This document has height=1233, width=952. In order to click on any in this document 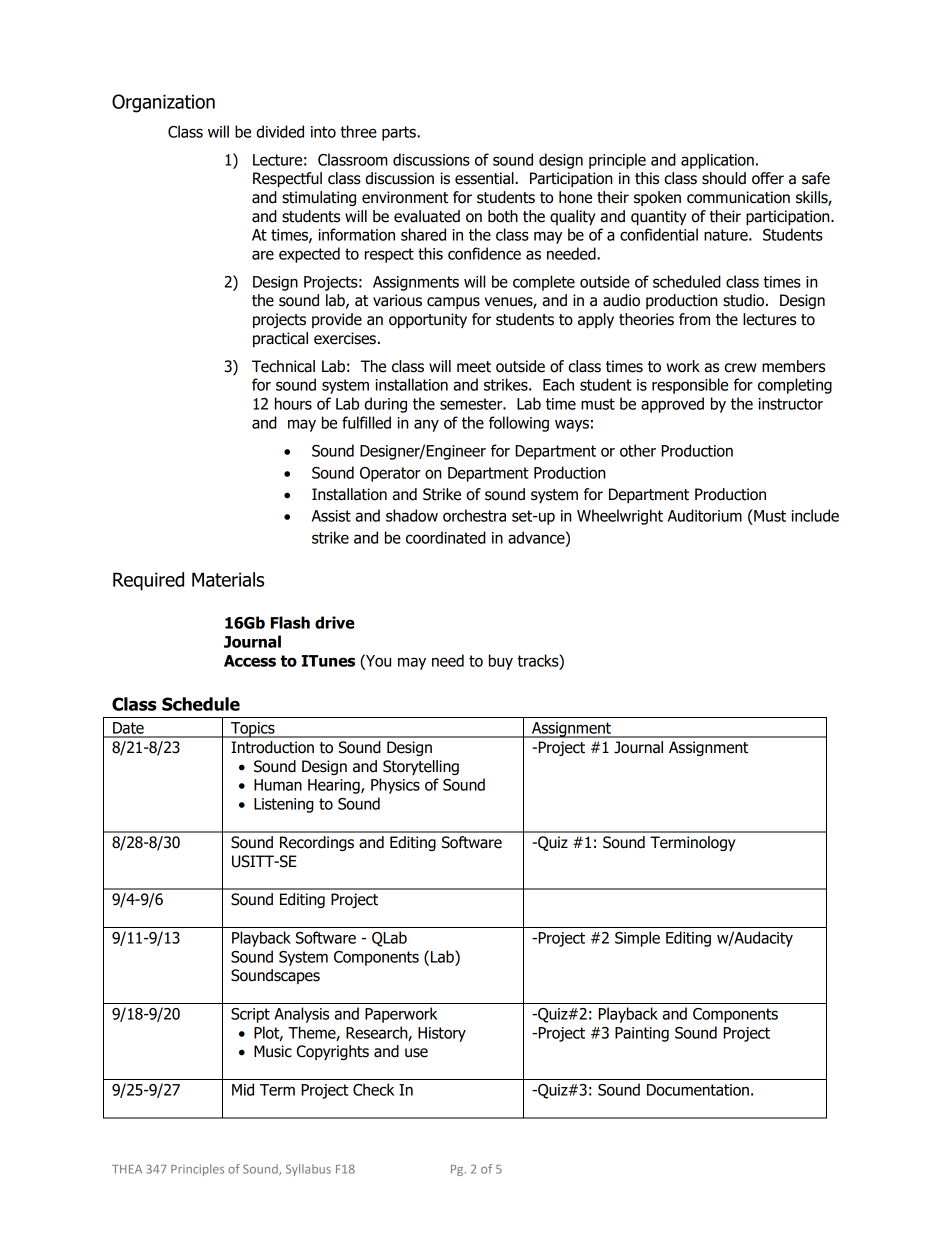, I will do `click(426, 425)`.
